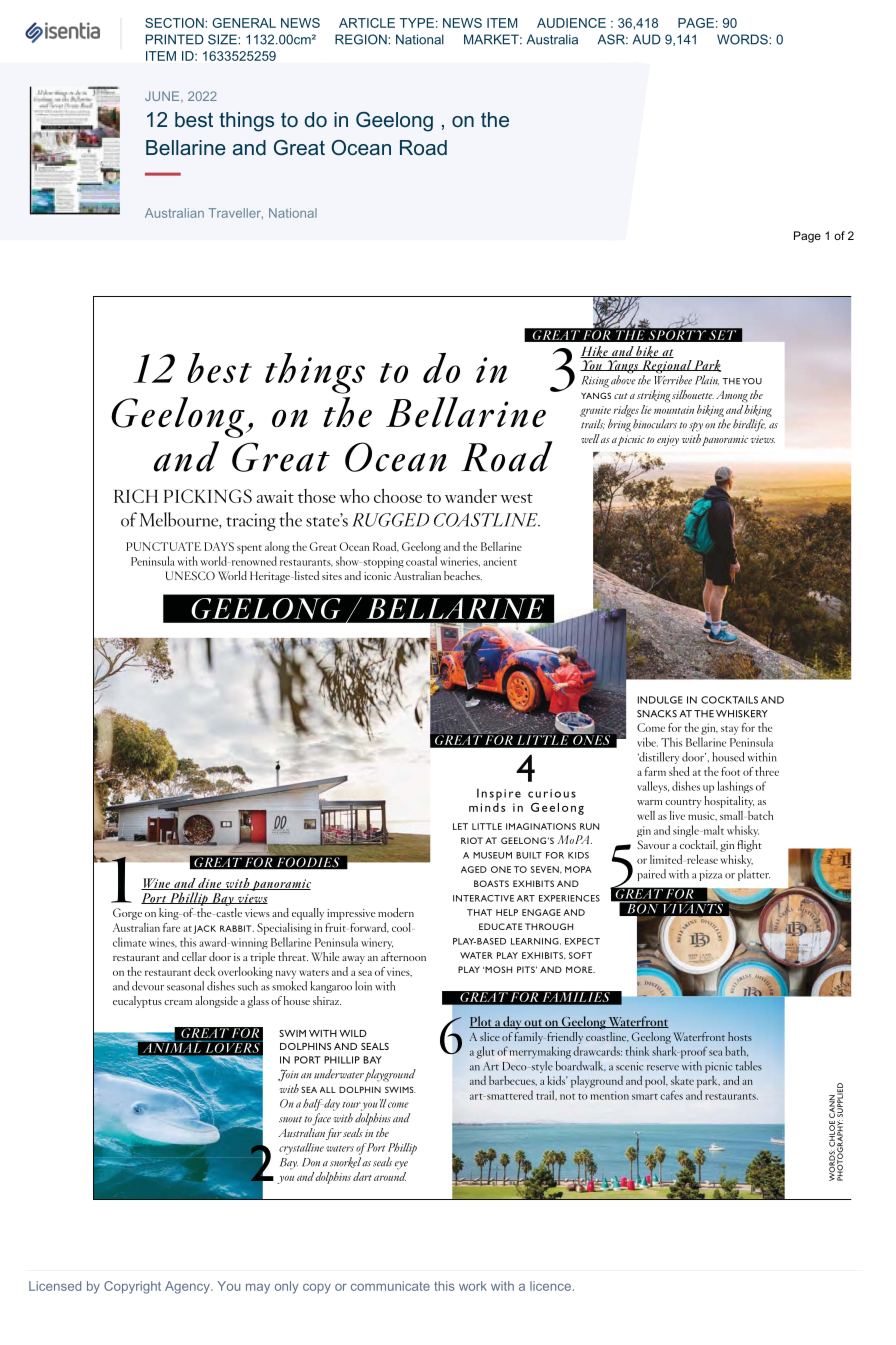 The image size is (896, 1345). What do you see at coordinates (550, 1286) in the image?
I see `licence` at bounding box center [550, 1286].
